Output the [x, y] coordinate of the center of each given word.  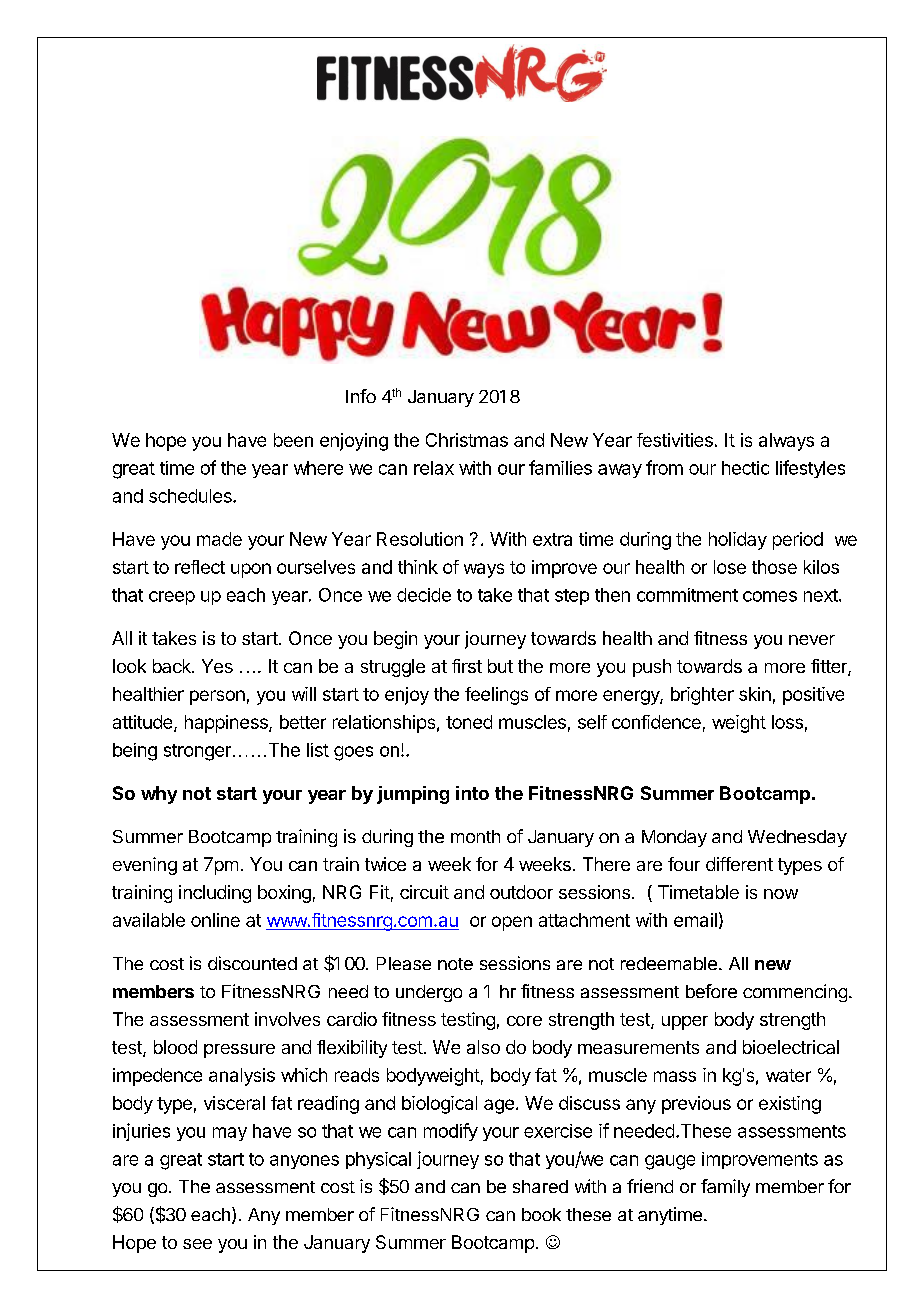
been [293, 440]
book [541, 1214]
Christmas [467, 440]
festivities [675, 440]
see [197, 1244]
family [725, 1188]
